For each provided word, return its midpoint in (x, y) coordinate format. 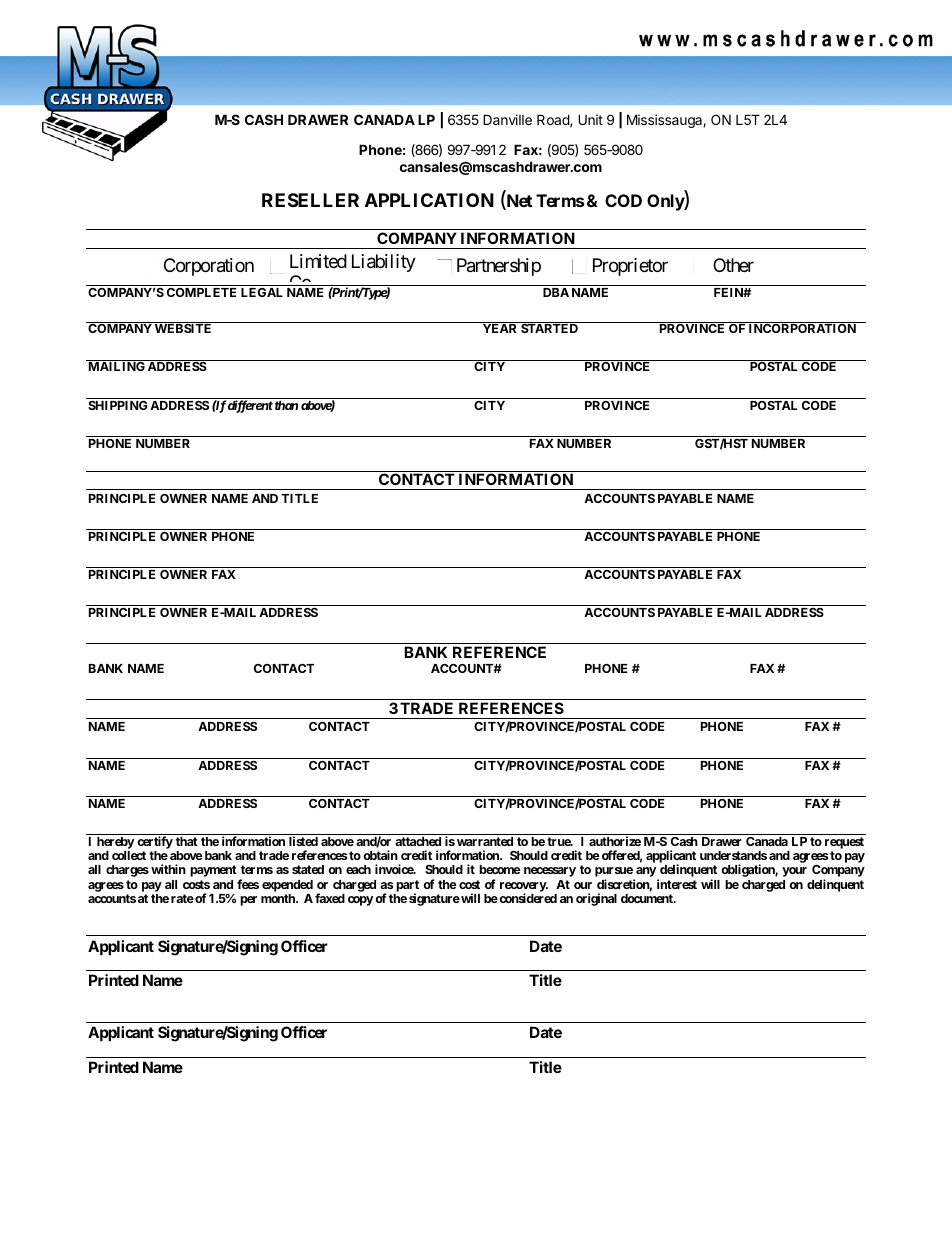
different (250, 406)
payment (213, 871)
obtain (380, 855)
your (794, 872)
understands (733, 855)
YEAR (499, 328)
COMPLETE (201, 292)
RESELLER (310, 200)
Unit (590, 119)
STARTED (549, 328)
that (187, 841)
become (500, 869)
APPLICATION (429, 200)
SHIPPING (118, 405)
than (286, 405)
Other (733, 265)
